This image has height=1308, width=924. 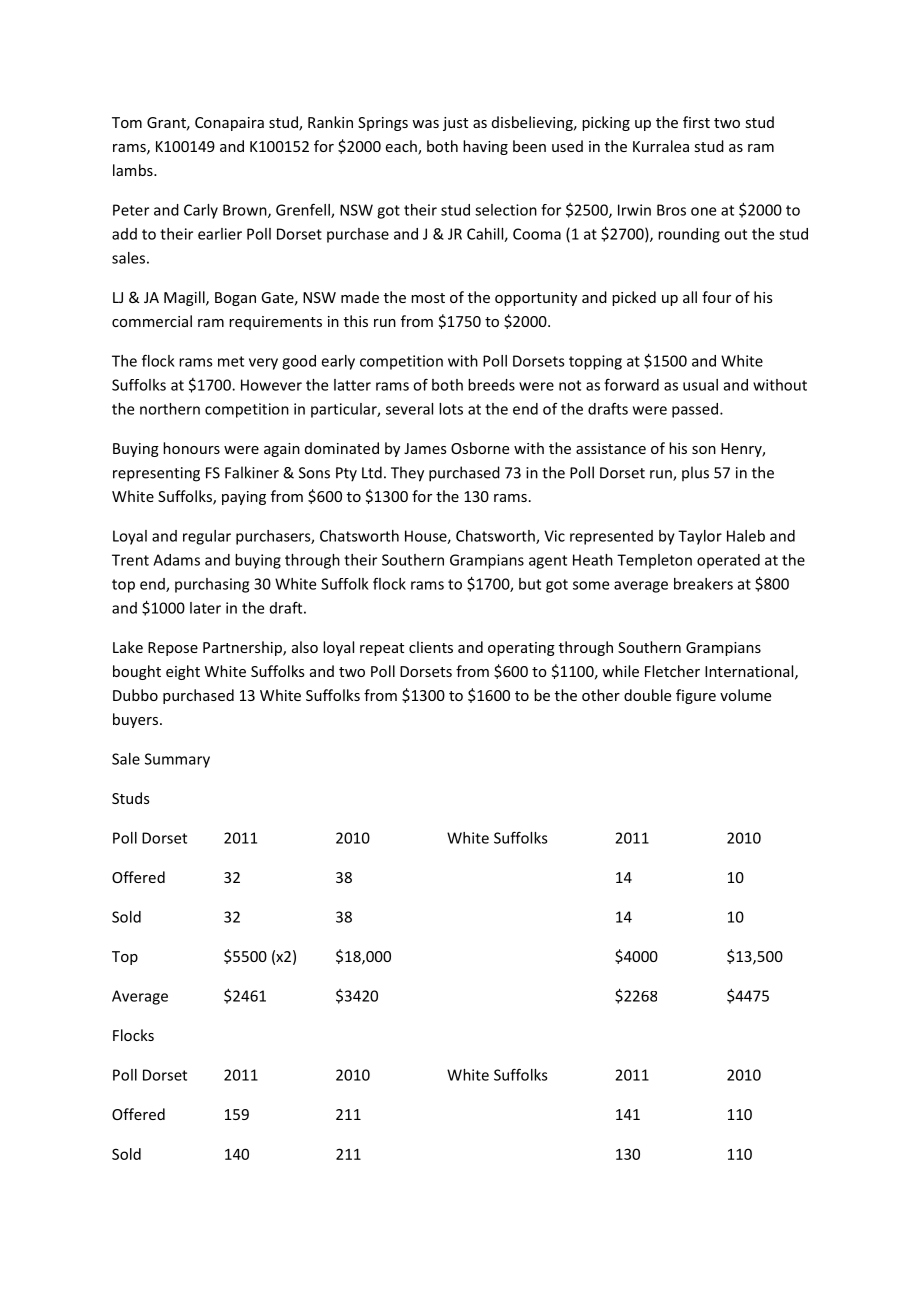 What do you see at coordinates (696, 122) in the image?
I see `first` at bounding box center [696, 122].
